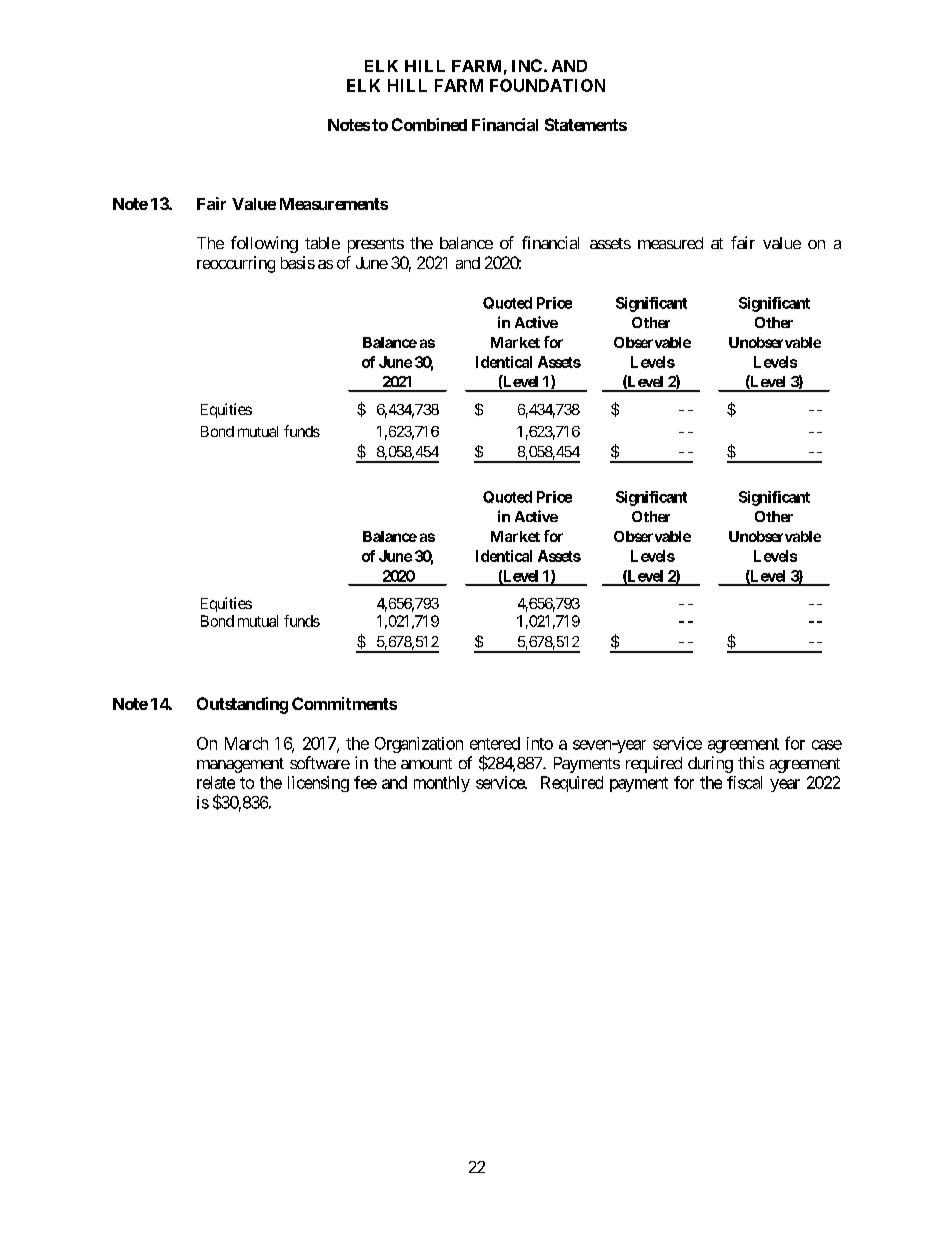  Describe the element at coordinates (242, 705) in the screenshot. I see `Outstanding` at that location.
